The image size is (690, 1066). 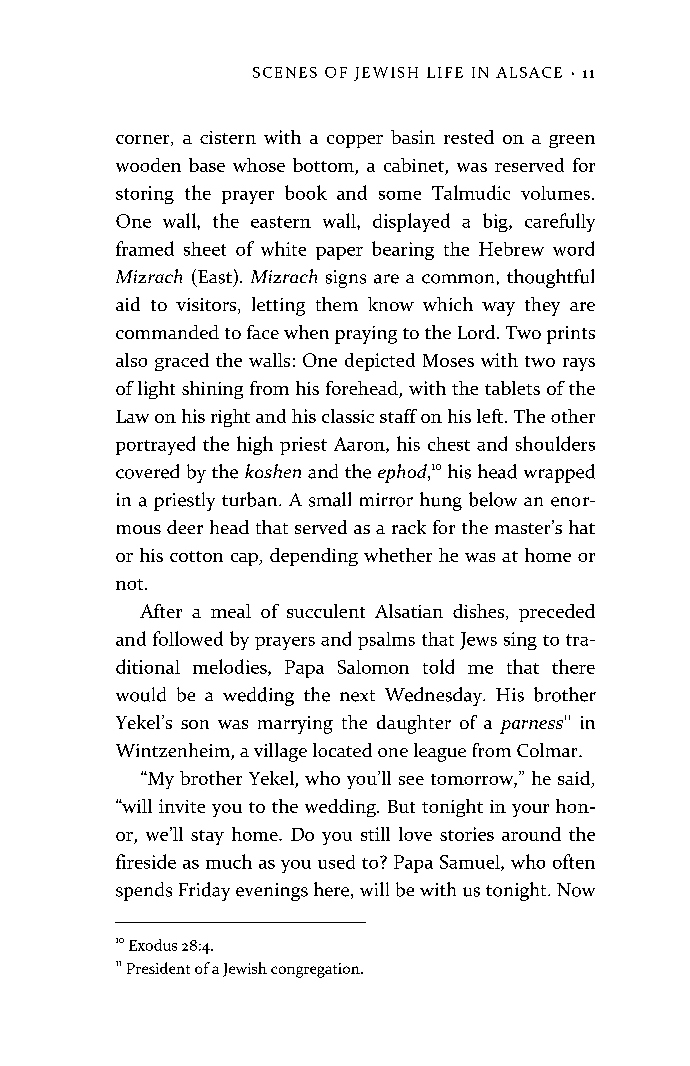 What do you see at coordinates (196, 556) in the image?
I see `cotton` at bounding box center [196, 556].
